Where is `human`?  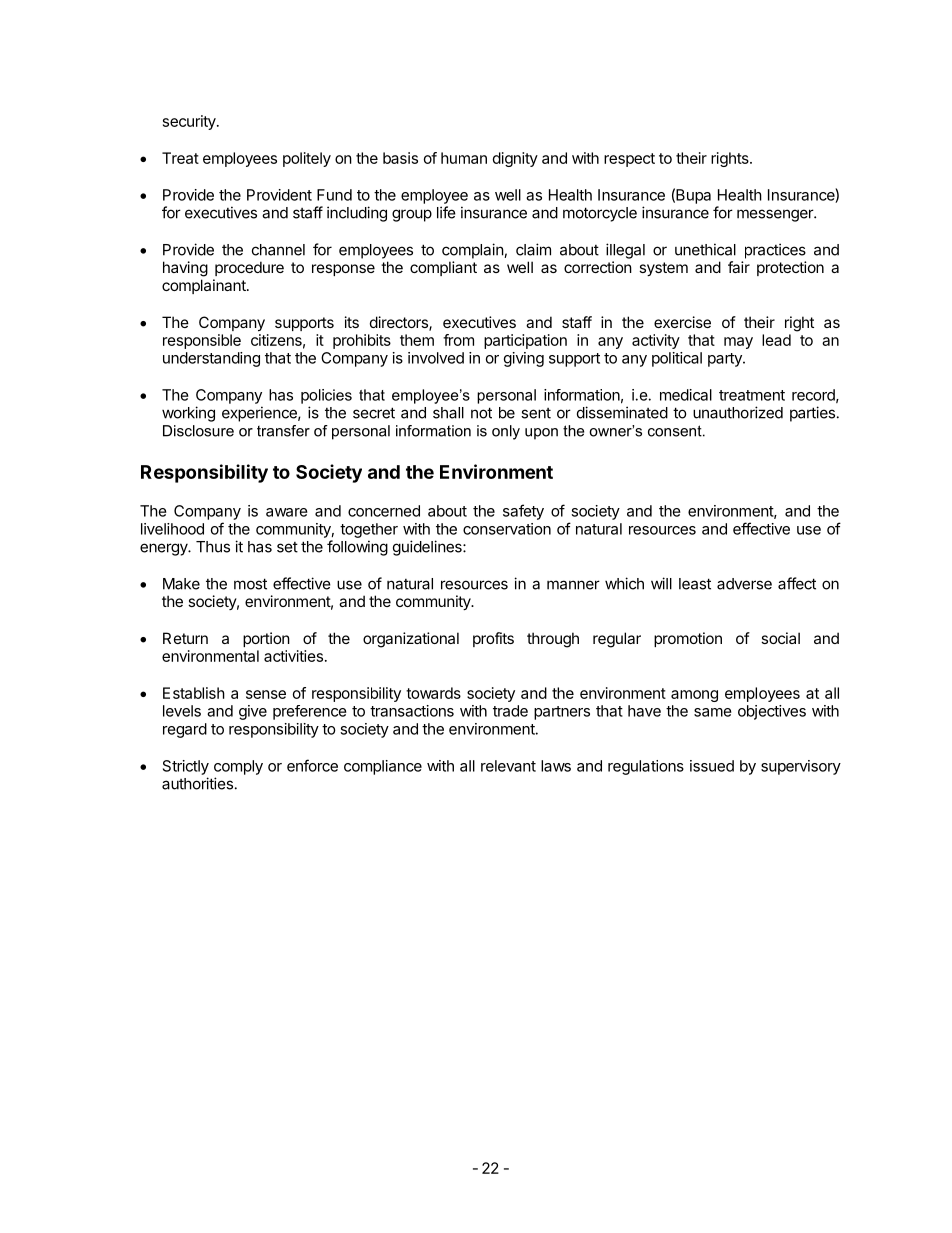 human is located at coordinates (464, 158).
